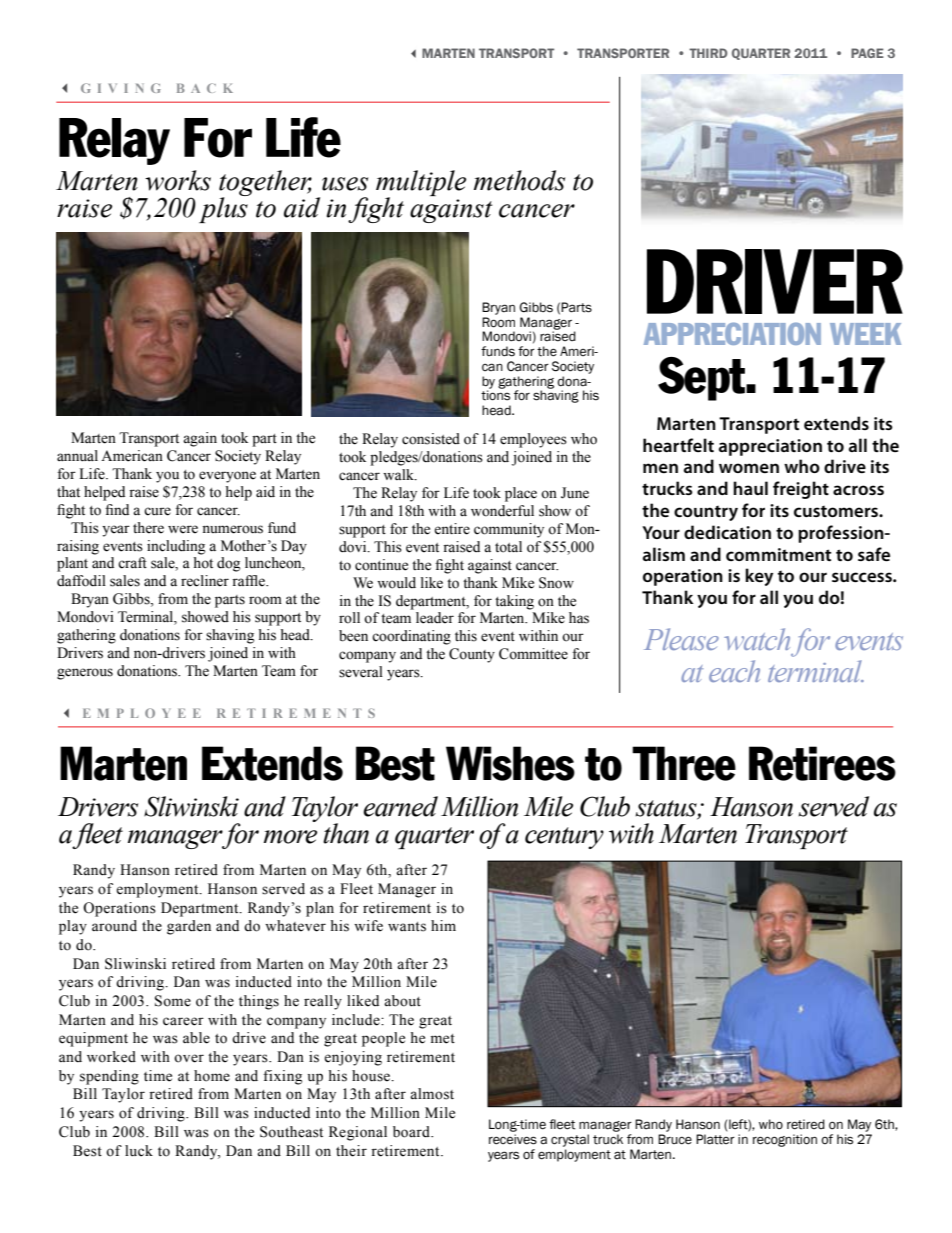 This document has height=1233, width=952. Describe the element at coordinates (205, 88) in the document. I see `BACK` at that location.
